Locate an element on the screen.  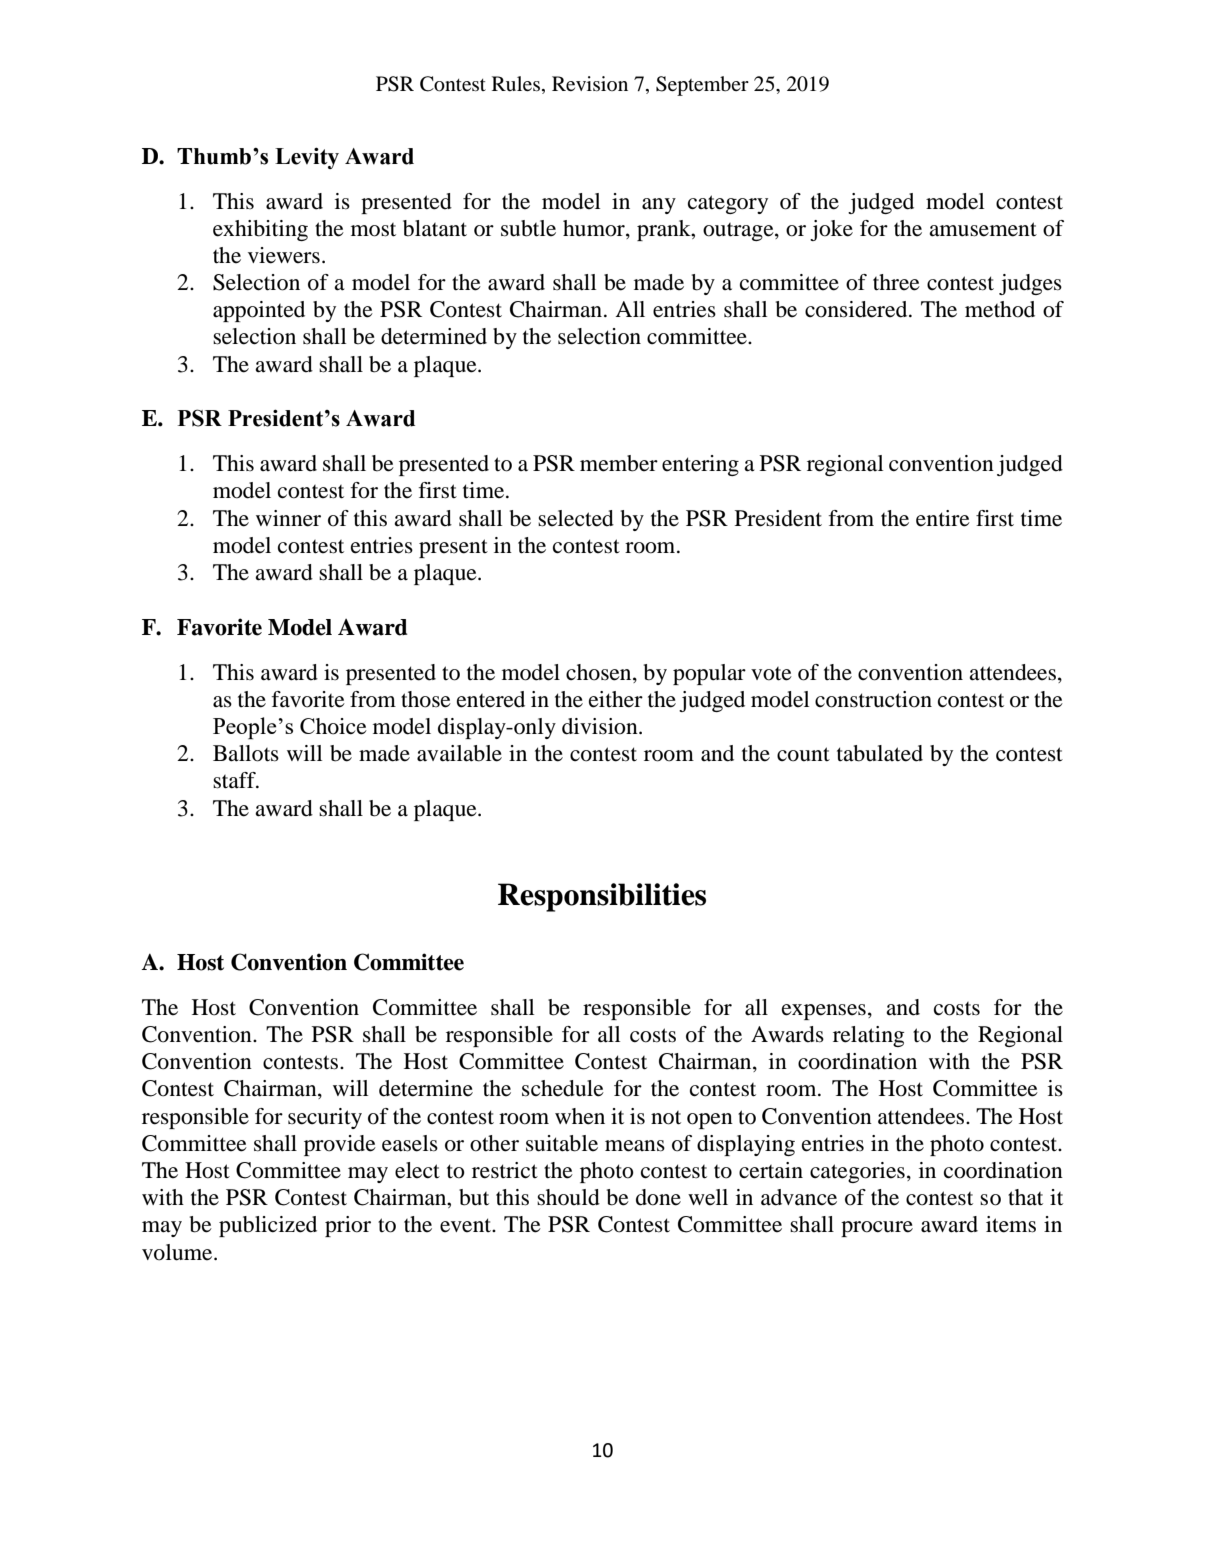
entire is located at coordinates (943, 518).
